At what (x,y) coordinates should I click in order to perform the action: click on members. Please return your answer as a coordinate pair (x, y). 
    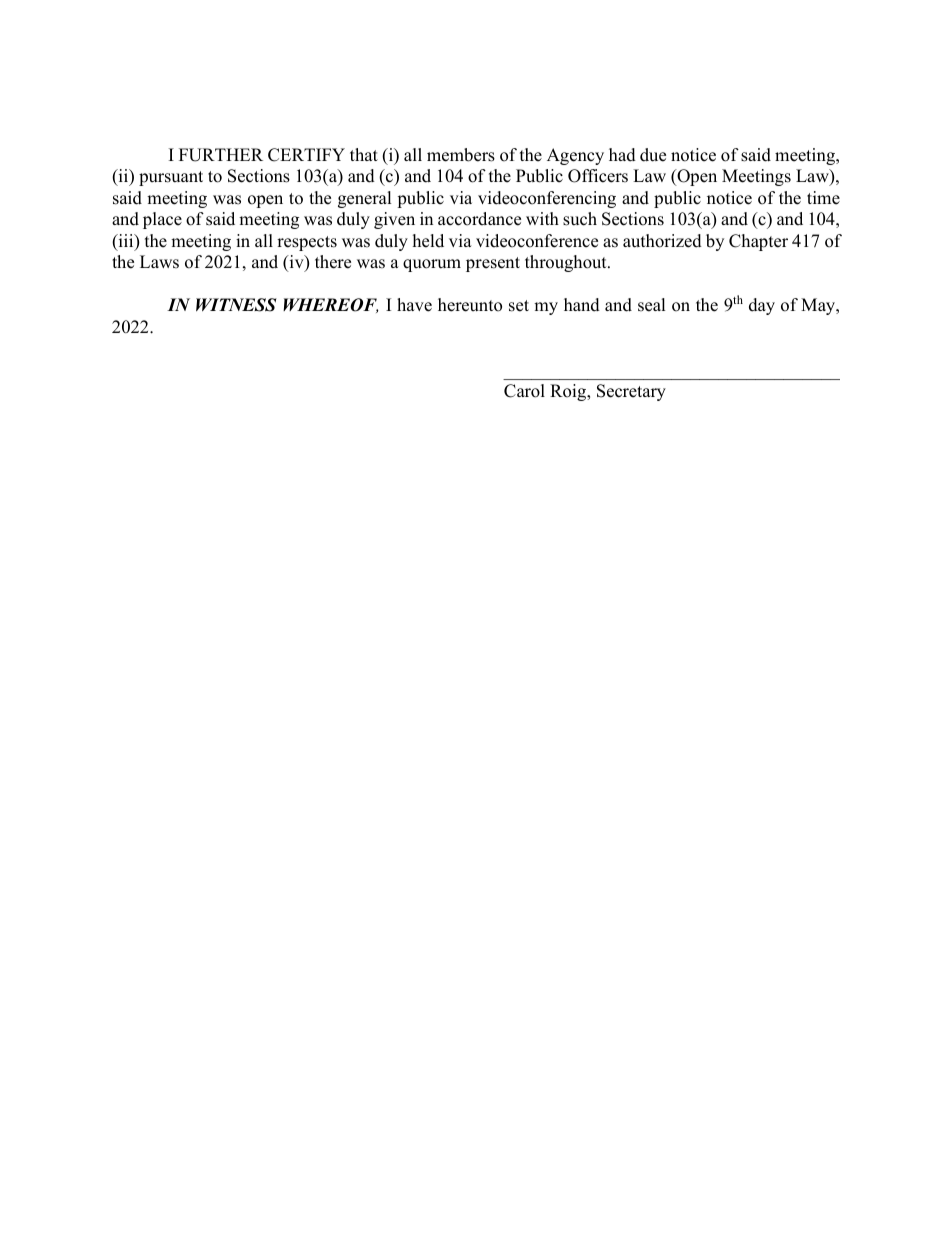
    Looking at the image, I should click on (461, 155).
